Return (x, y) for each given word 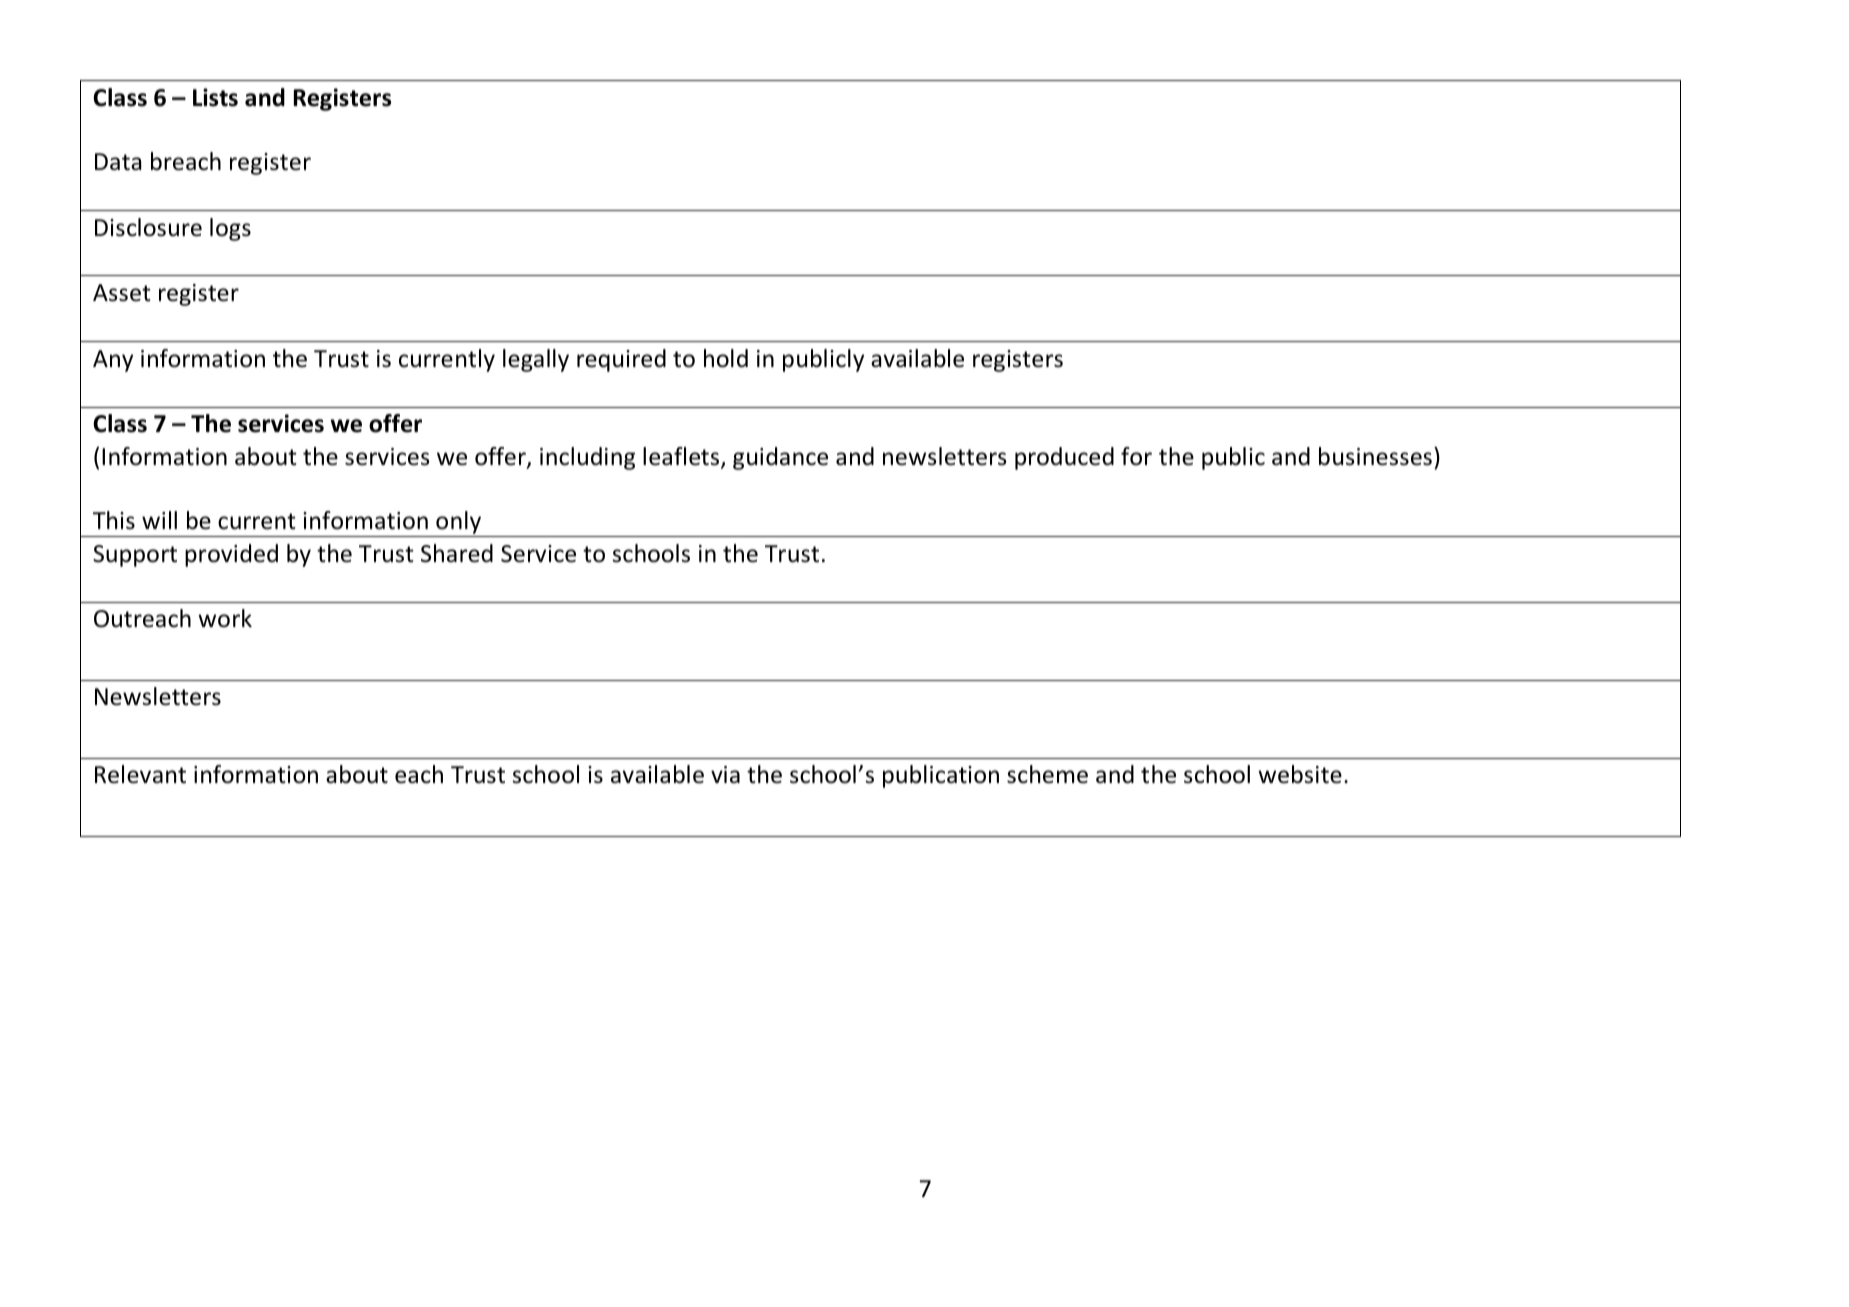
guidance (780, 458)
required (621, 360)
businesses (1375, 456)
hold (726, 358)
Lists (215, 97)
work (225, 618)
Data (118, 162)
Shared (457, 553)
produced (1064, 458)
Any (113, 361)
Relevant (140, 774)
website (1300, 774)
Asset (122, 293)
